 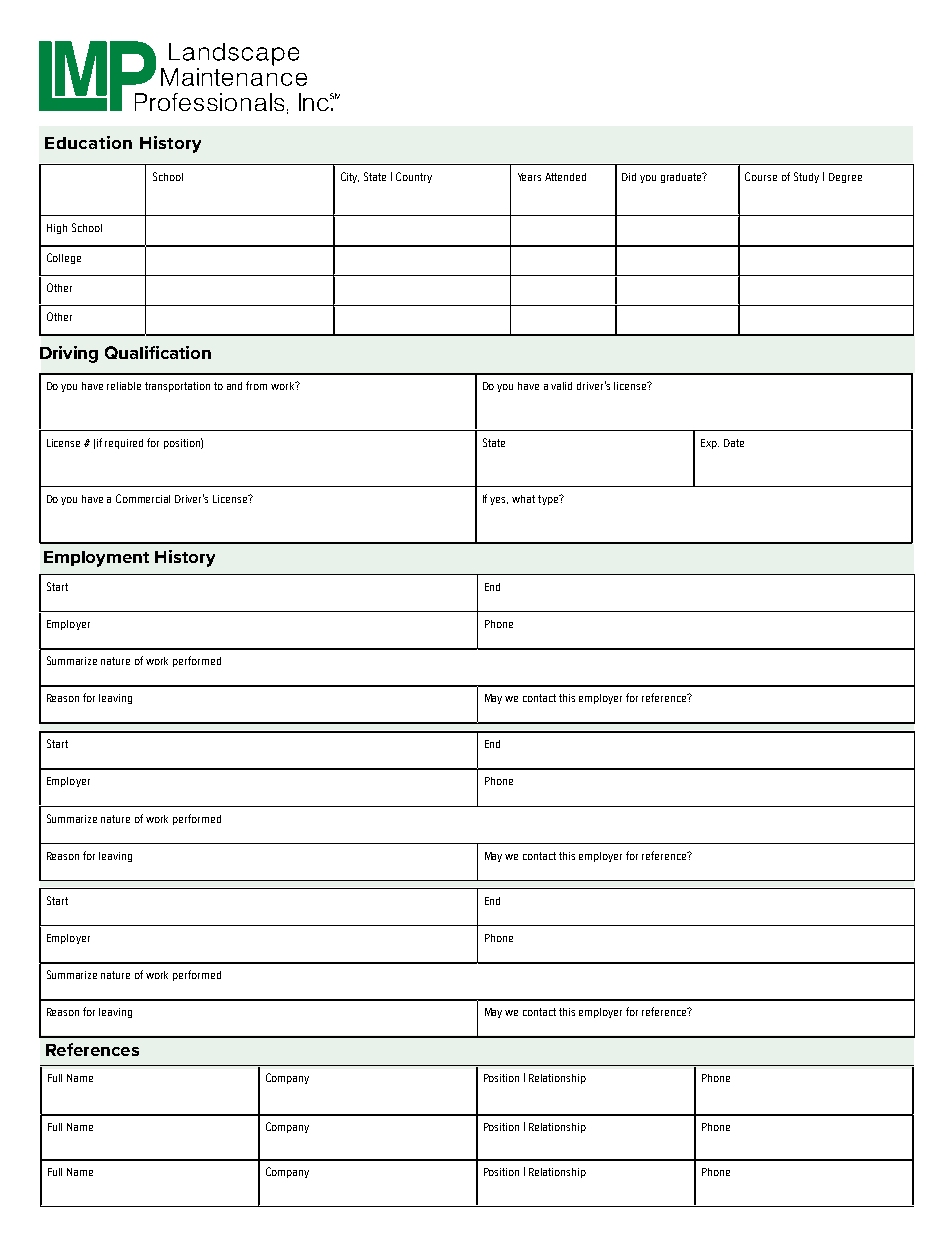 What do you see at coordinates (96, 559) in the screenshot?
I see `Employment` at bounding box center [96, 559].
